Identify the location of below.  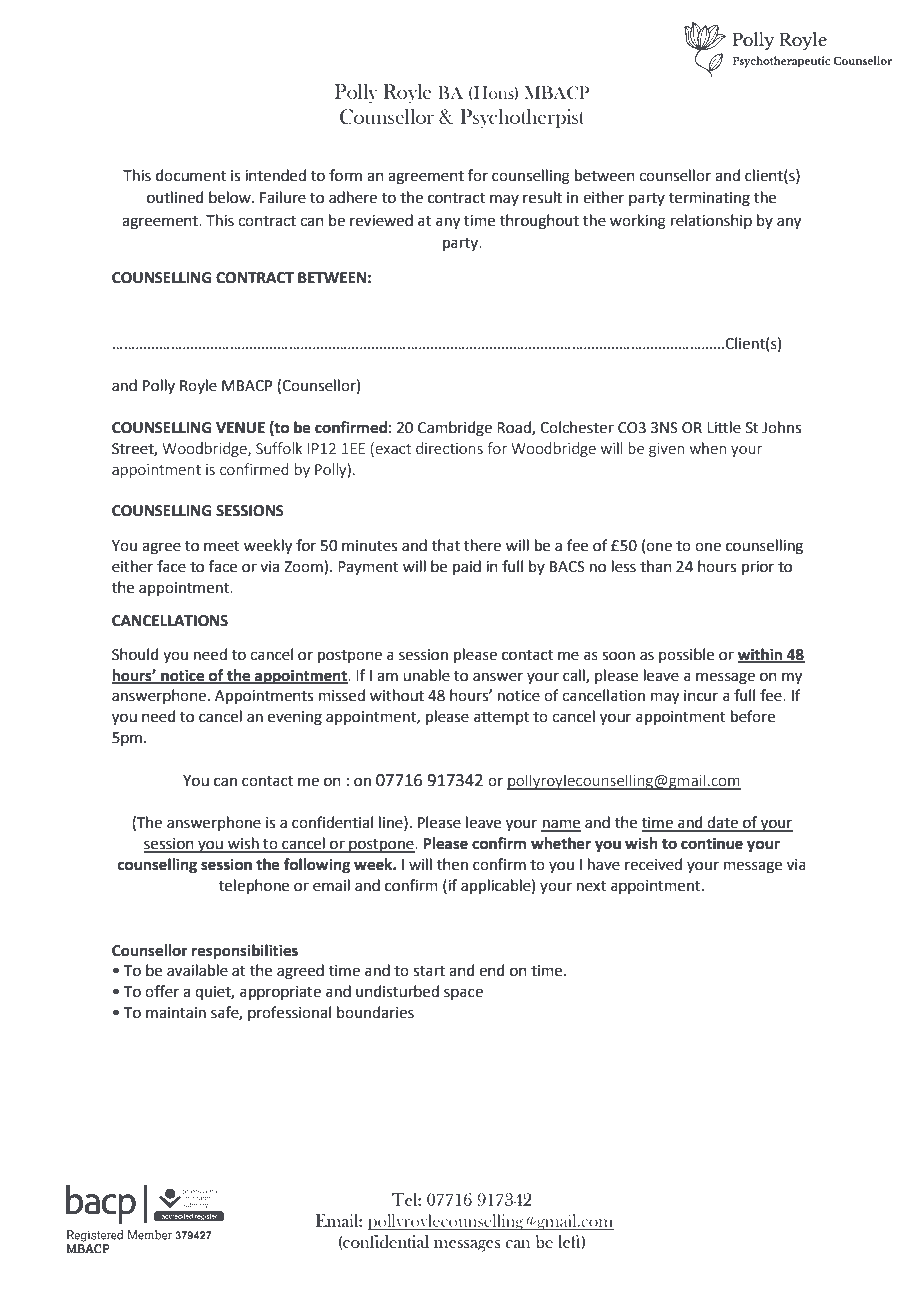
(231, 197).
